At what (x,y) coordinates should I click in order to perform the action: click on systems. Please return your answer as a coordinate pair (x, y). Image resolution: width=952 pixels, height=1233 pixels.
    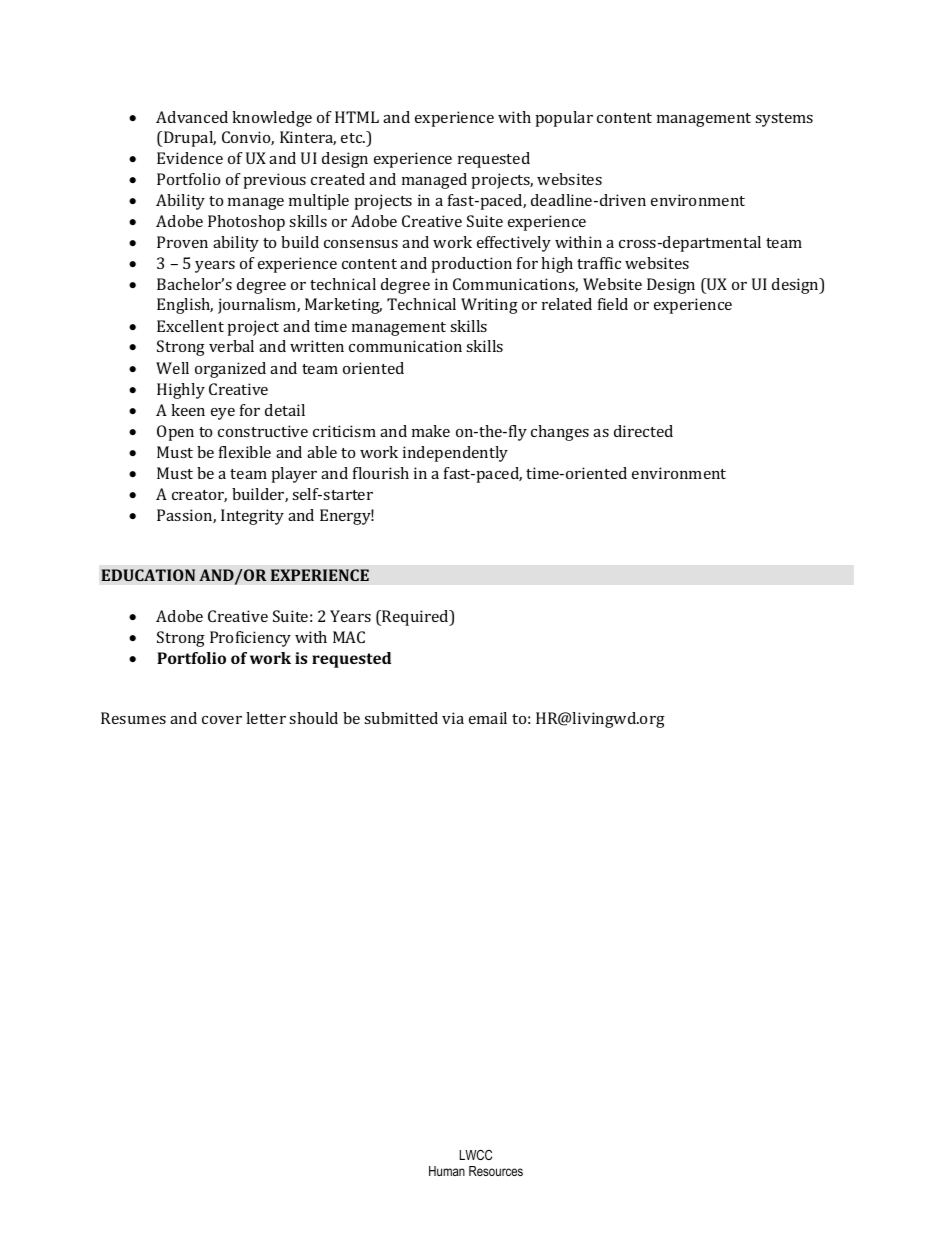
    Looking at the image, I should click on (784, 120).
